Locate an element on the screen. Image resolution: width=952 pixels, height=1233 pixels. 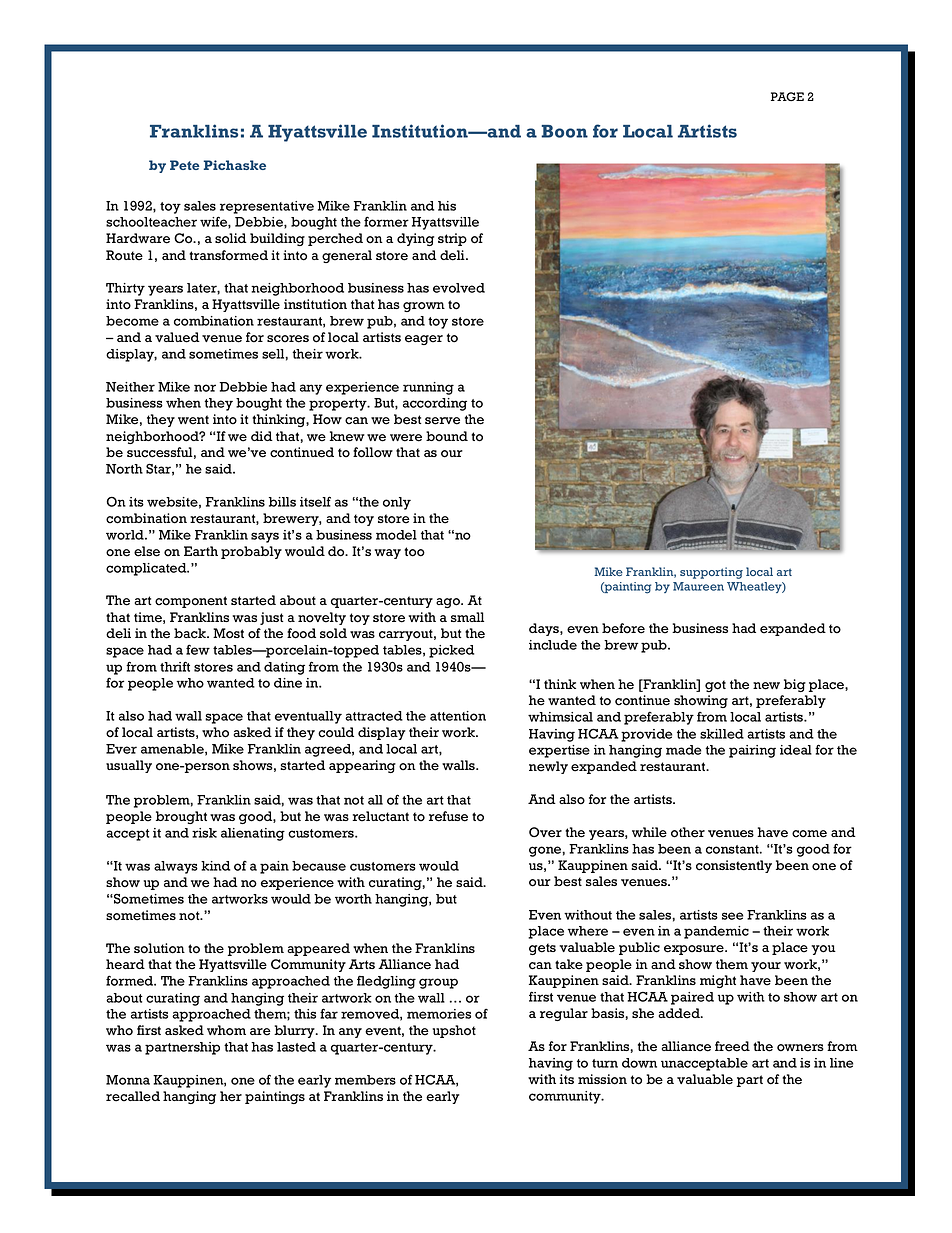
Boon is located at coordinates (564, 131).
